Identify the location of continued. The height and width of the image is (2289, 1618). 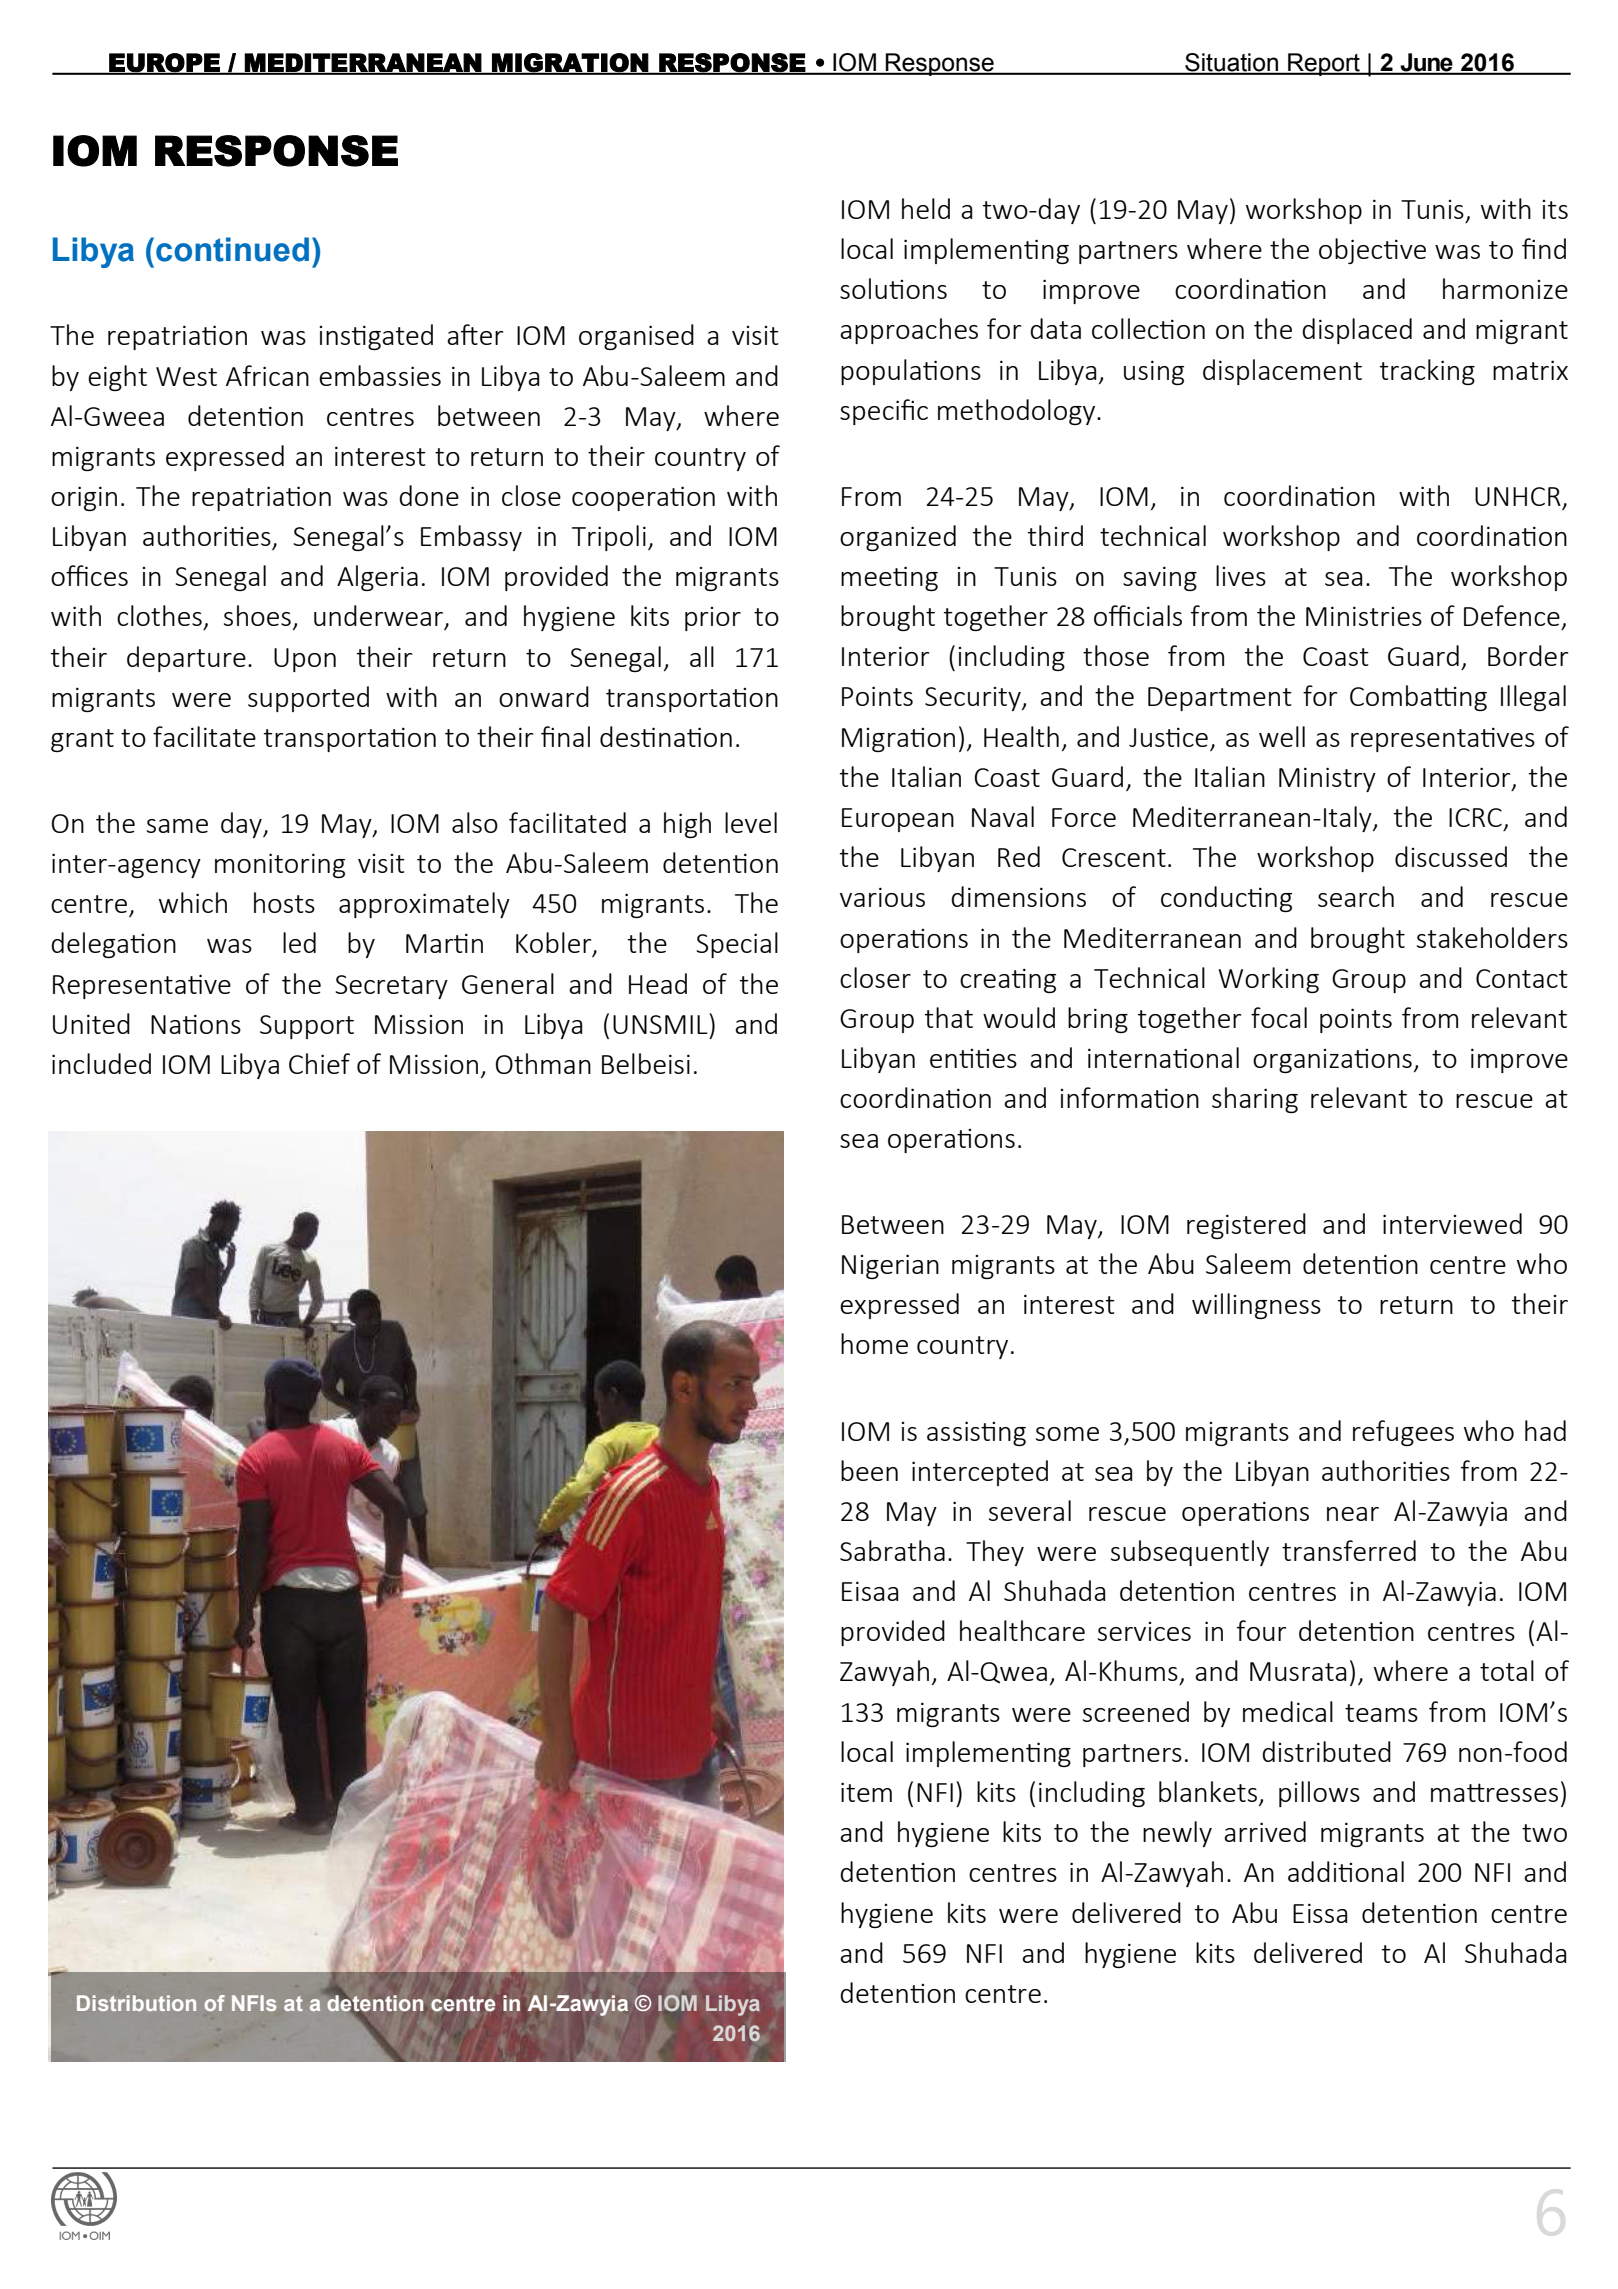
(232, 249).
